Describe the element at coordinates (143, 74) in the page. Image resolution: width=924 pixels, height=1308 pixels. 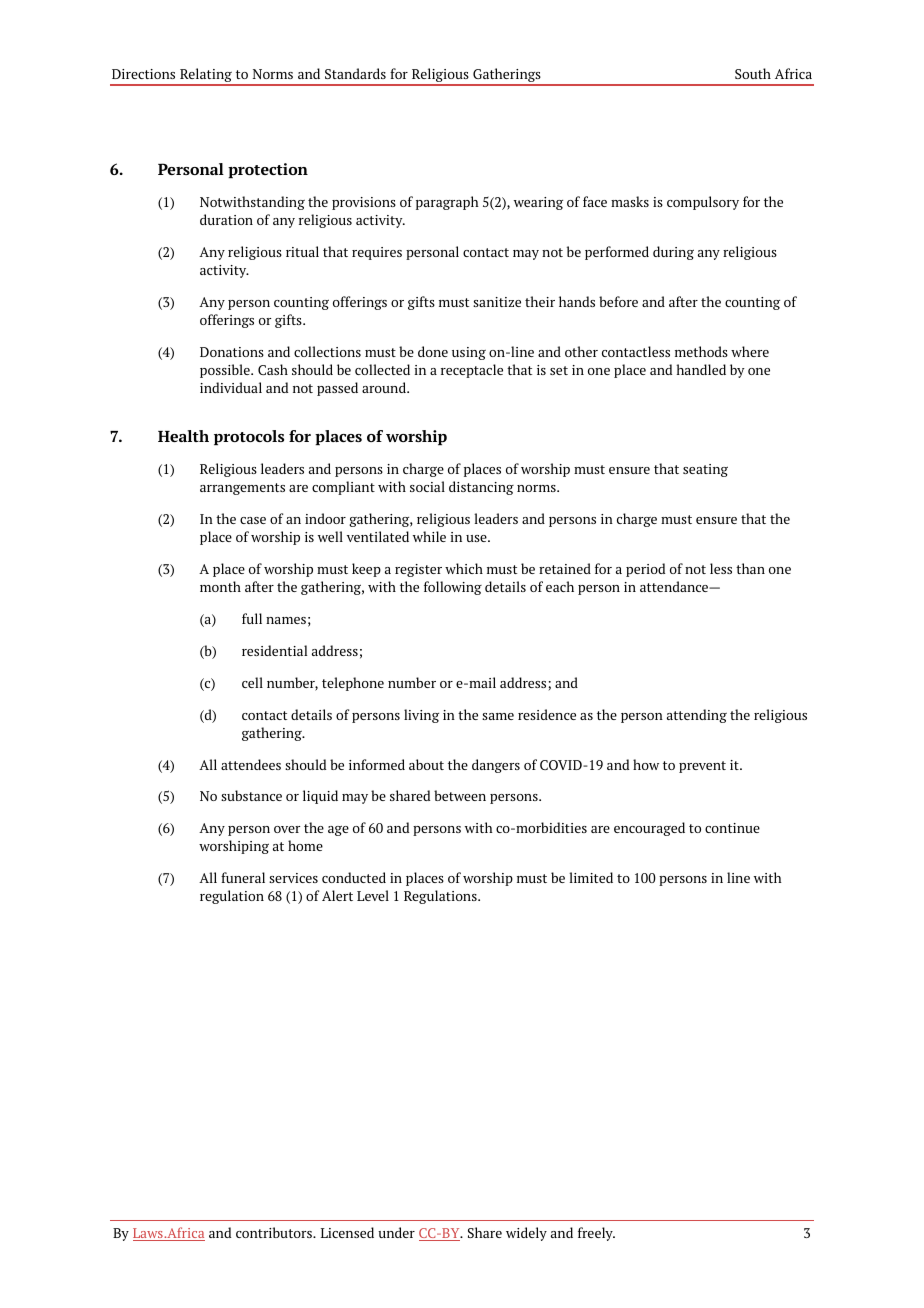
I see `Directions` at that location.
